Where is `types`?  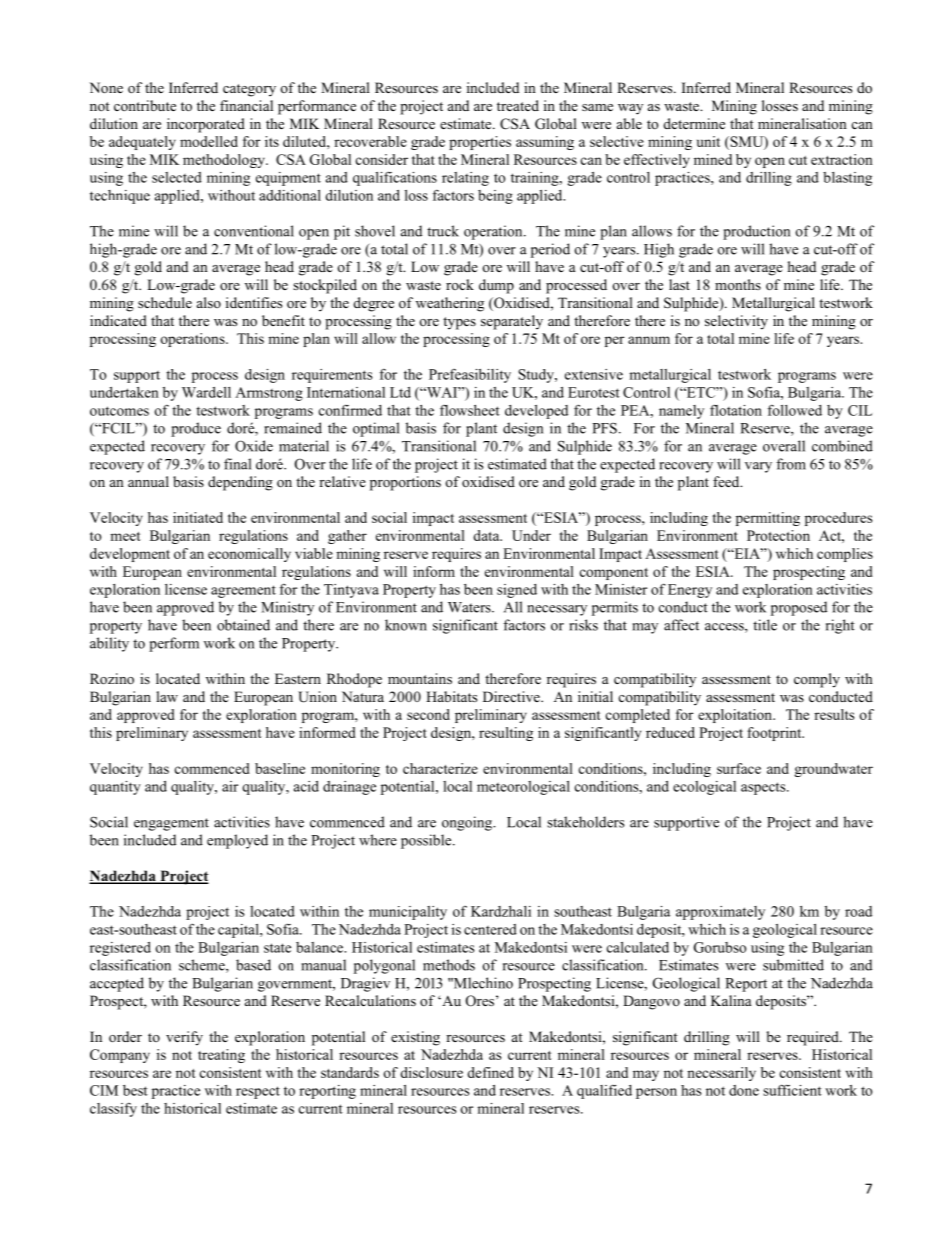
types is located at coordinates (459, 323).
